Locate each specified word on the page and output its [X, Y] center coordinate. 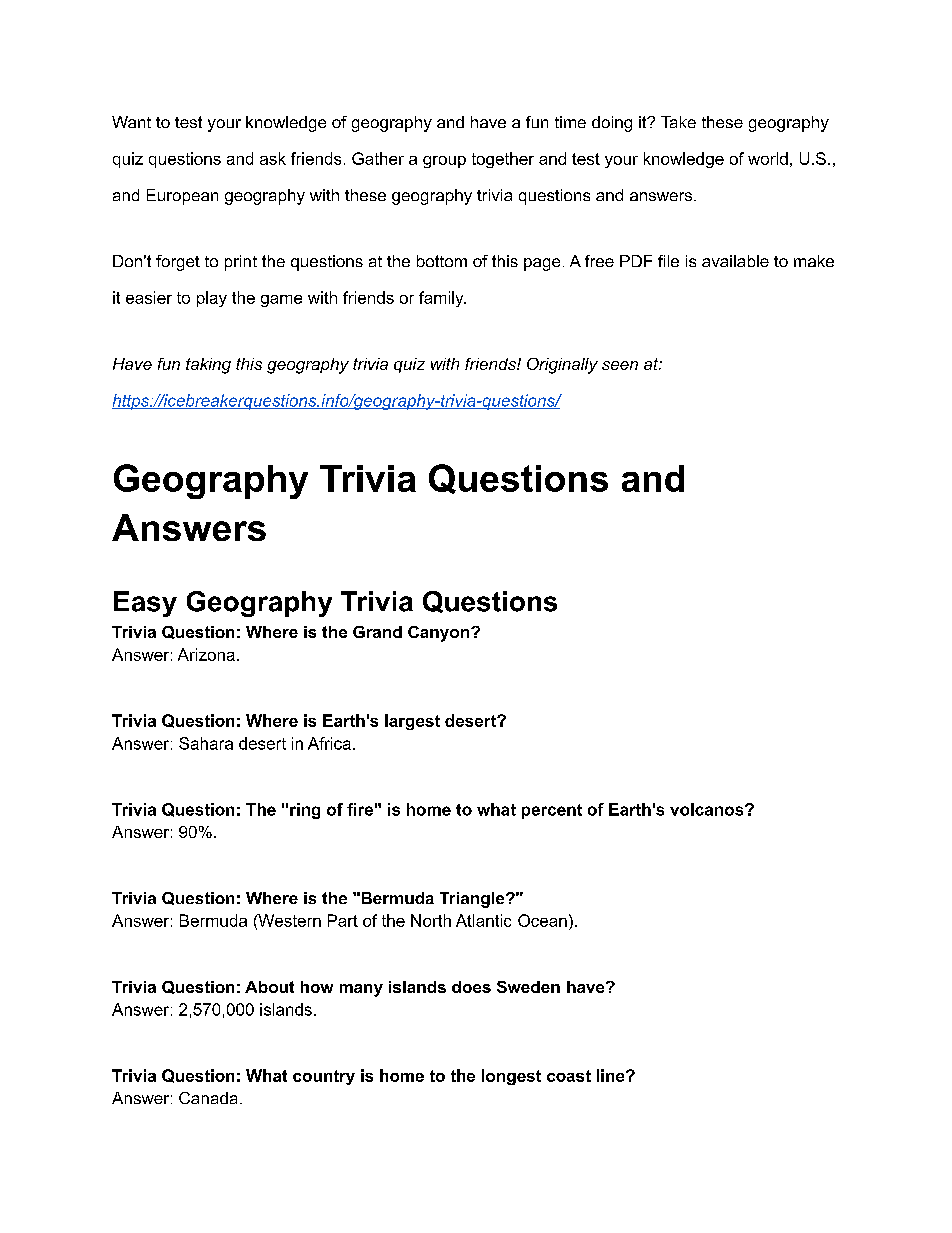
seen [620, 365]
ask [273, 158]
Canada [208, 1098]
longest [511, 1077]
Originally [562, 366]
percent [552, 811]
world [768, 158]
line [612, 1075]
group [444, 162]
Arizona [206, 654]
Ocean [542, 920]
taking [208, 366]
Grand [377, 632]
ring [305, 811]
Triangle [473, 900]
